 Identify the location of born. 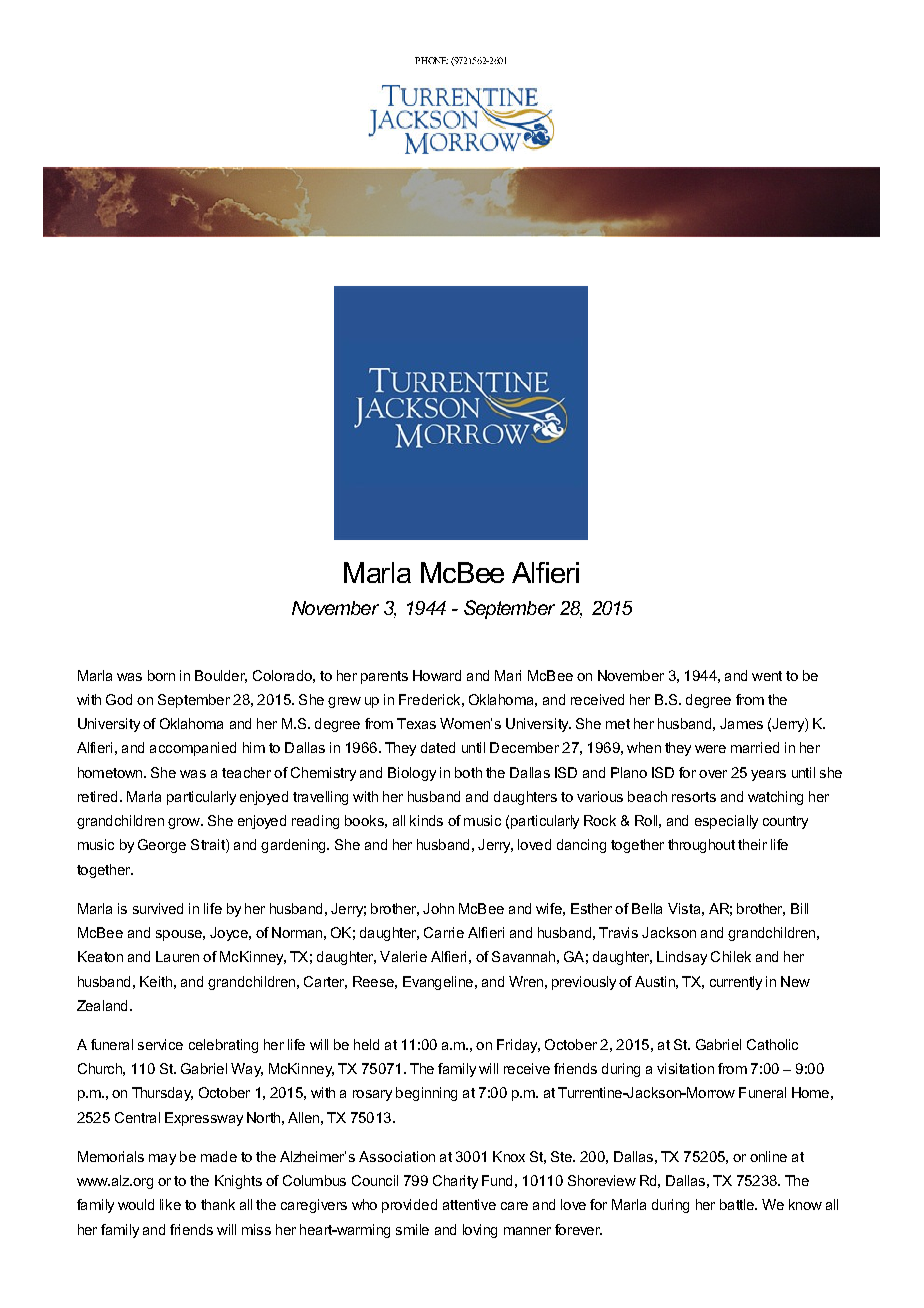
(161, 675).
